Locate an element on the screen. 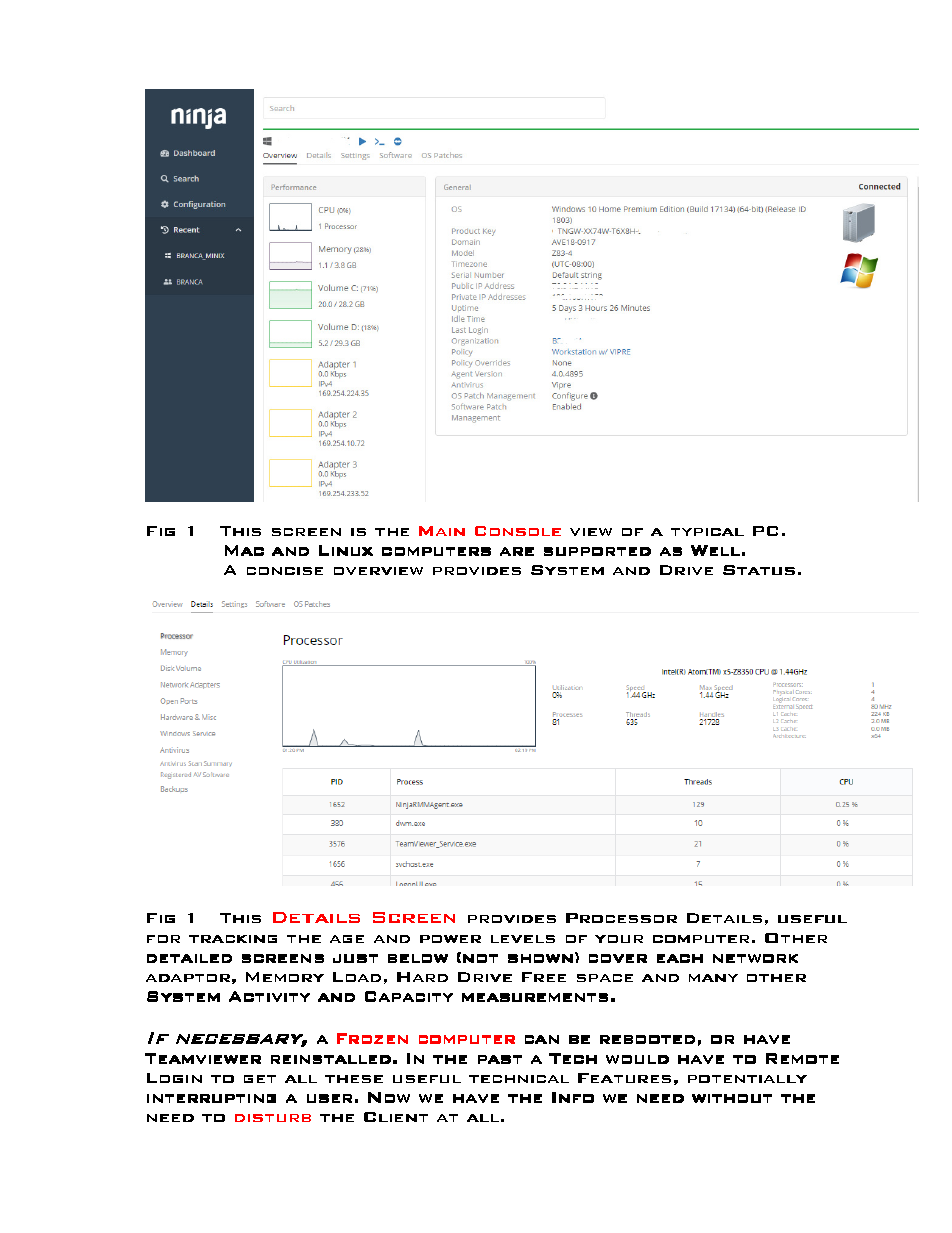 Image resolution: width=952 pixels, height=1233 pixels. levels is located at coordinates (523, 939).
